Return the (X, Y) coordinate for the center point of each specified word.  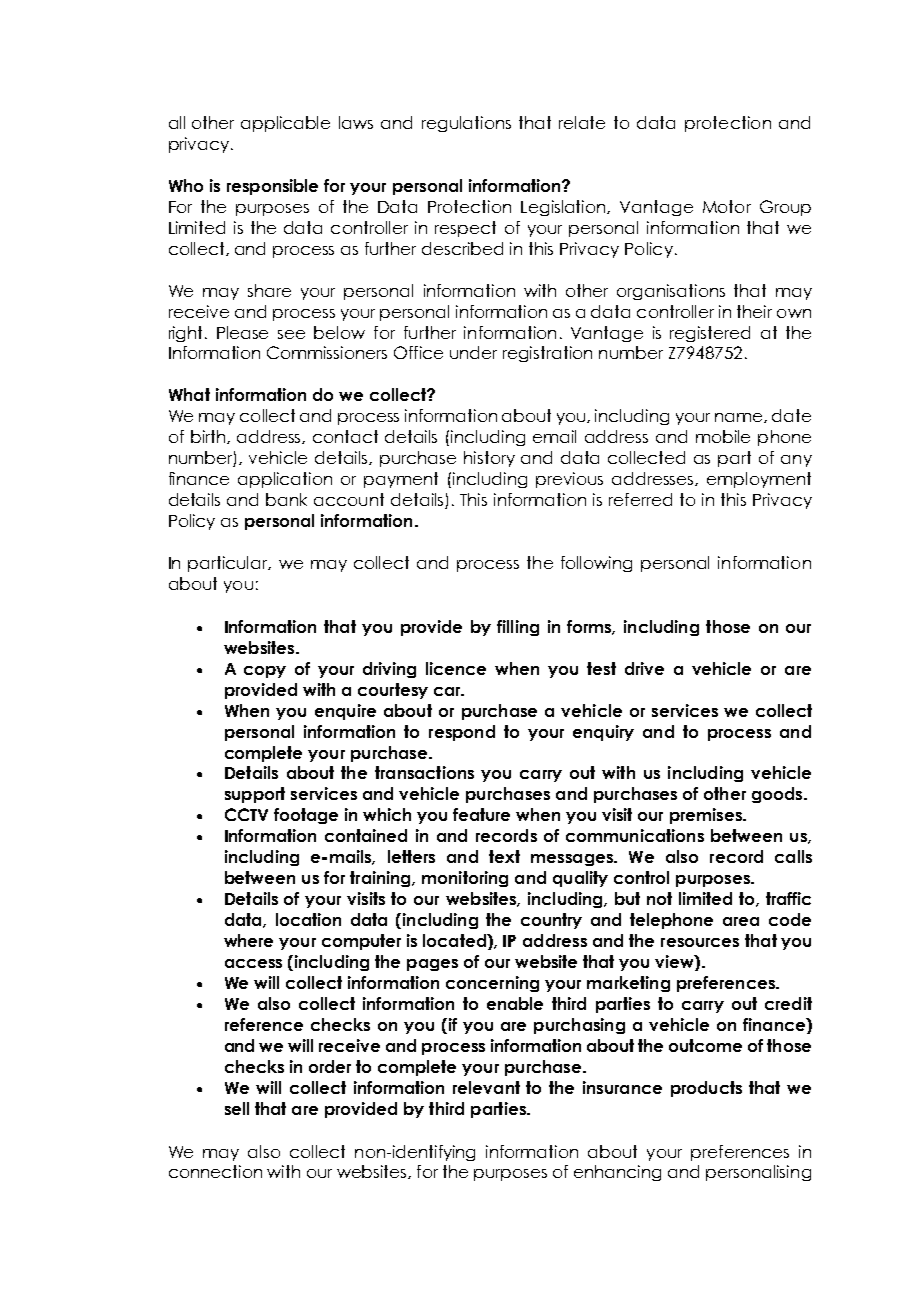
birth (209, 437)
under (473, 352)
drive (644, 668)
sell (237, 1108)
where (248, 940)
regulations (466, 124)
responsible (272, 187)
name (740, 418)
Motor (727, 206)
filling (518, 628)
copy (265, 672)
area (741, 921)
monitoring (465, 879)
